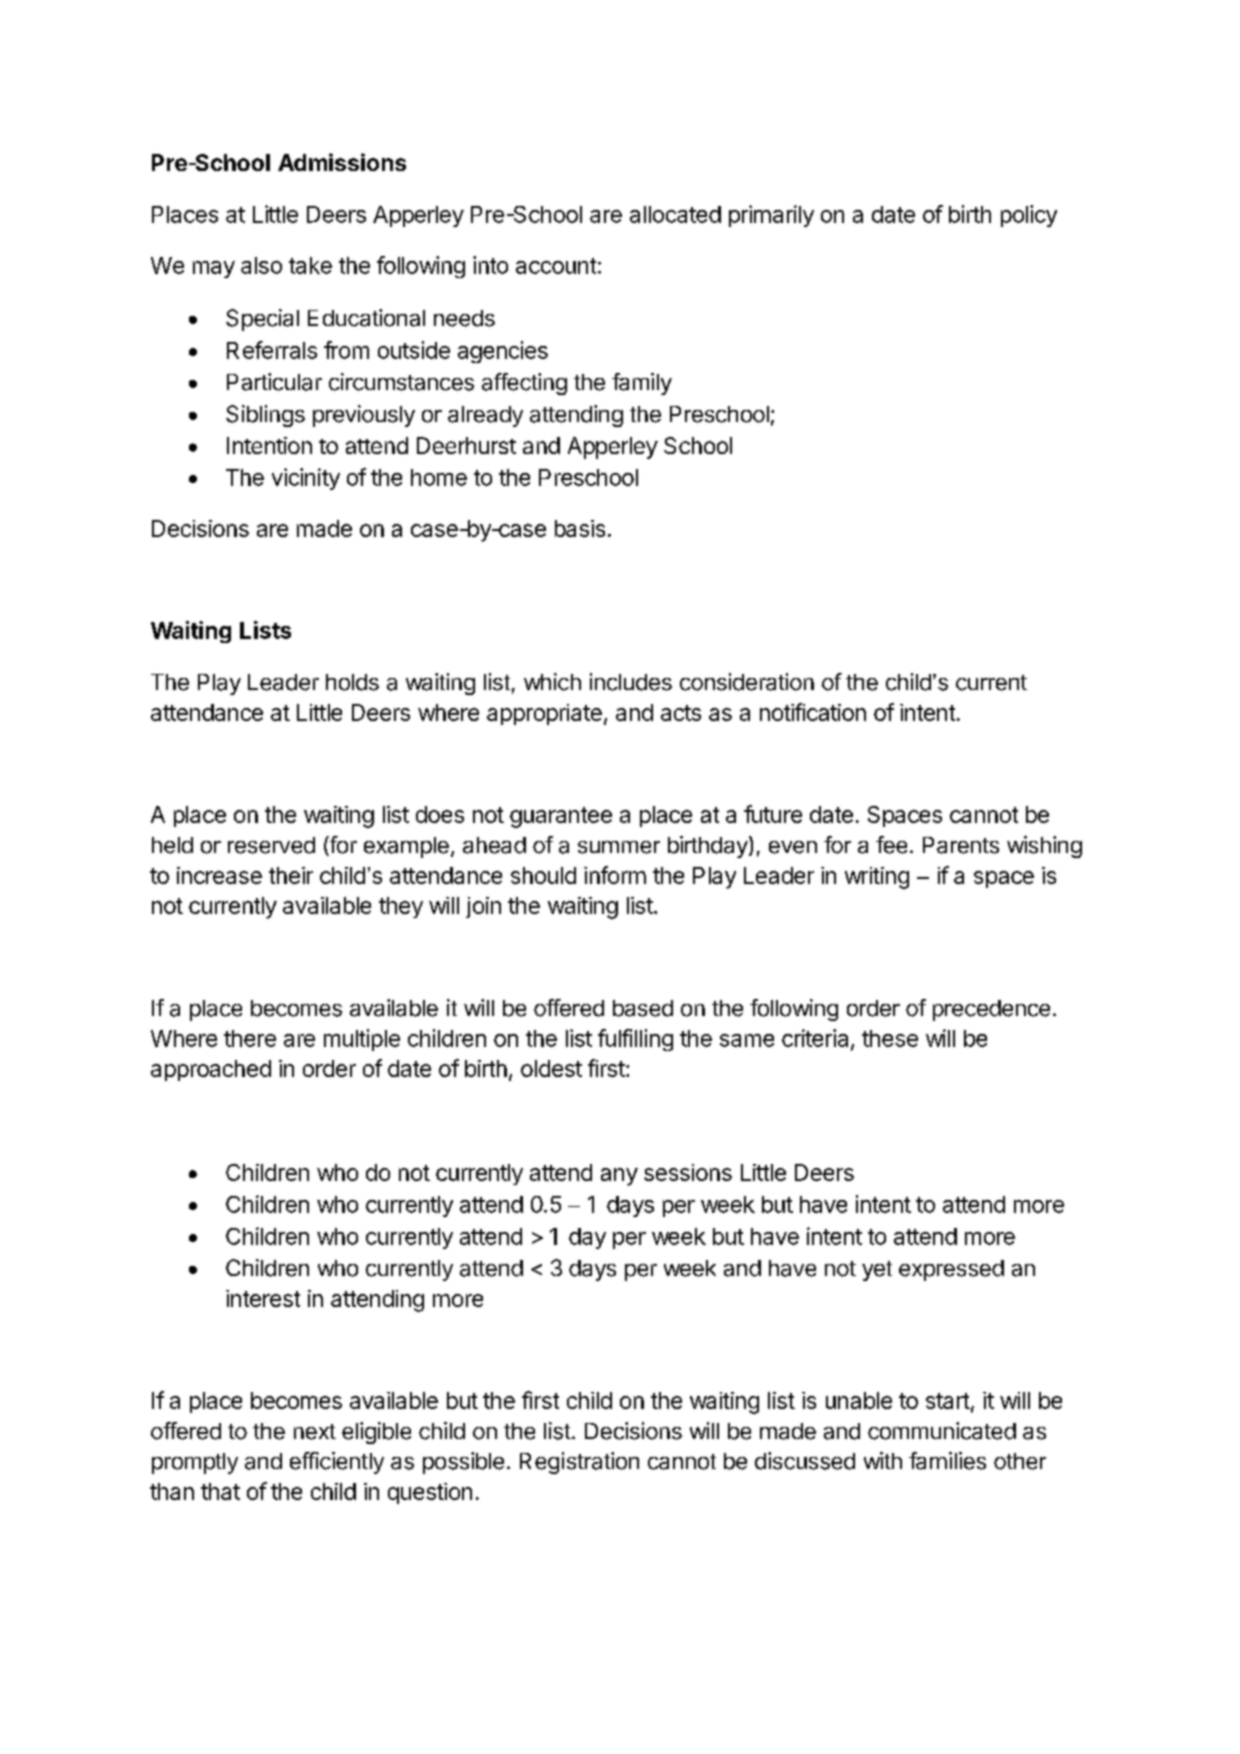 Image resolution: width=1240 pixels, height=1754 pixels. Describe the element at coordinates (635, 1040) in the image. I see `fulfilling` at that location.
